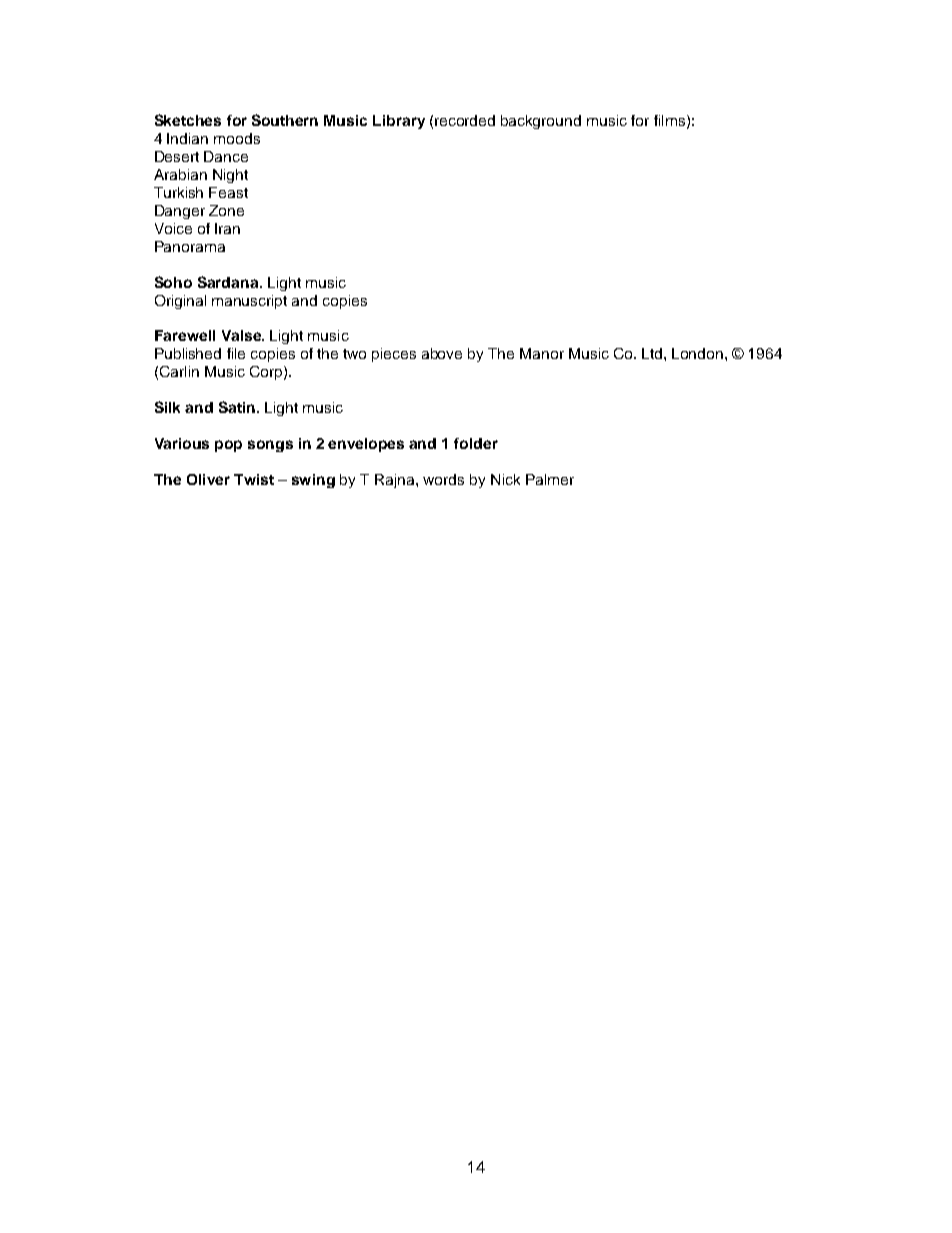 This screenshot has height=1233, width=952. What do you see at coordinates (399, 122) in the screenshot?
I see `Library` at bounding box center [399, 122].
